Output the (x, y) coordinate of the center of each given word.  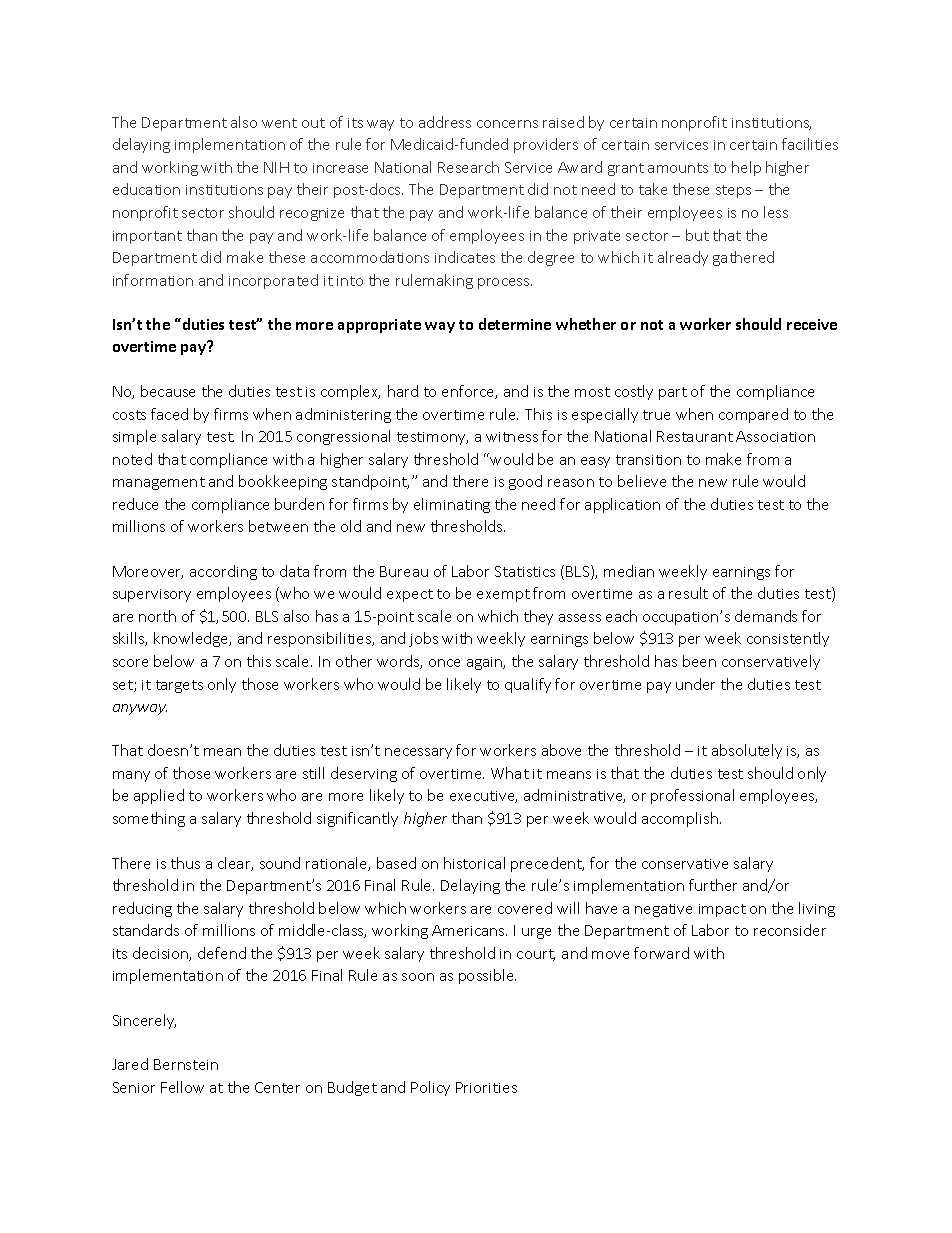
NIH (276, 167)
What (510, 773)
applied (159, 796)
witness (512, 437)
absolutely (747, 751)
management (159, 483)
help (746, 168)
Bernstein (186, 1064)
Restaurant (695, 436)
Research (468, 167)
